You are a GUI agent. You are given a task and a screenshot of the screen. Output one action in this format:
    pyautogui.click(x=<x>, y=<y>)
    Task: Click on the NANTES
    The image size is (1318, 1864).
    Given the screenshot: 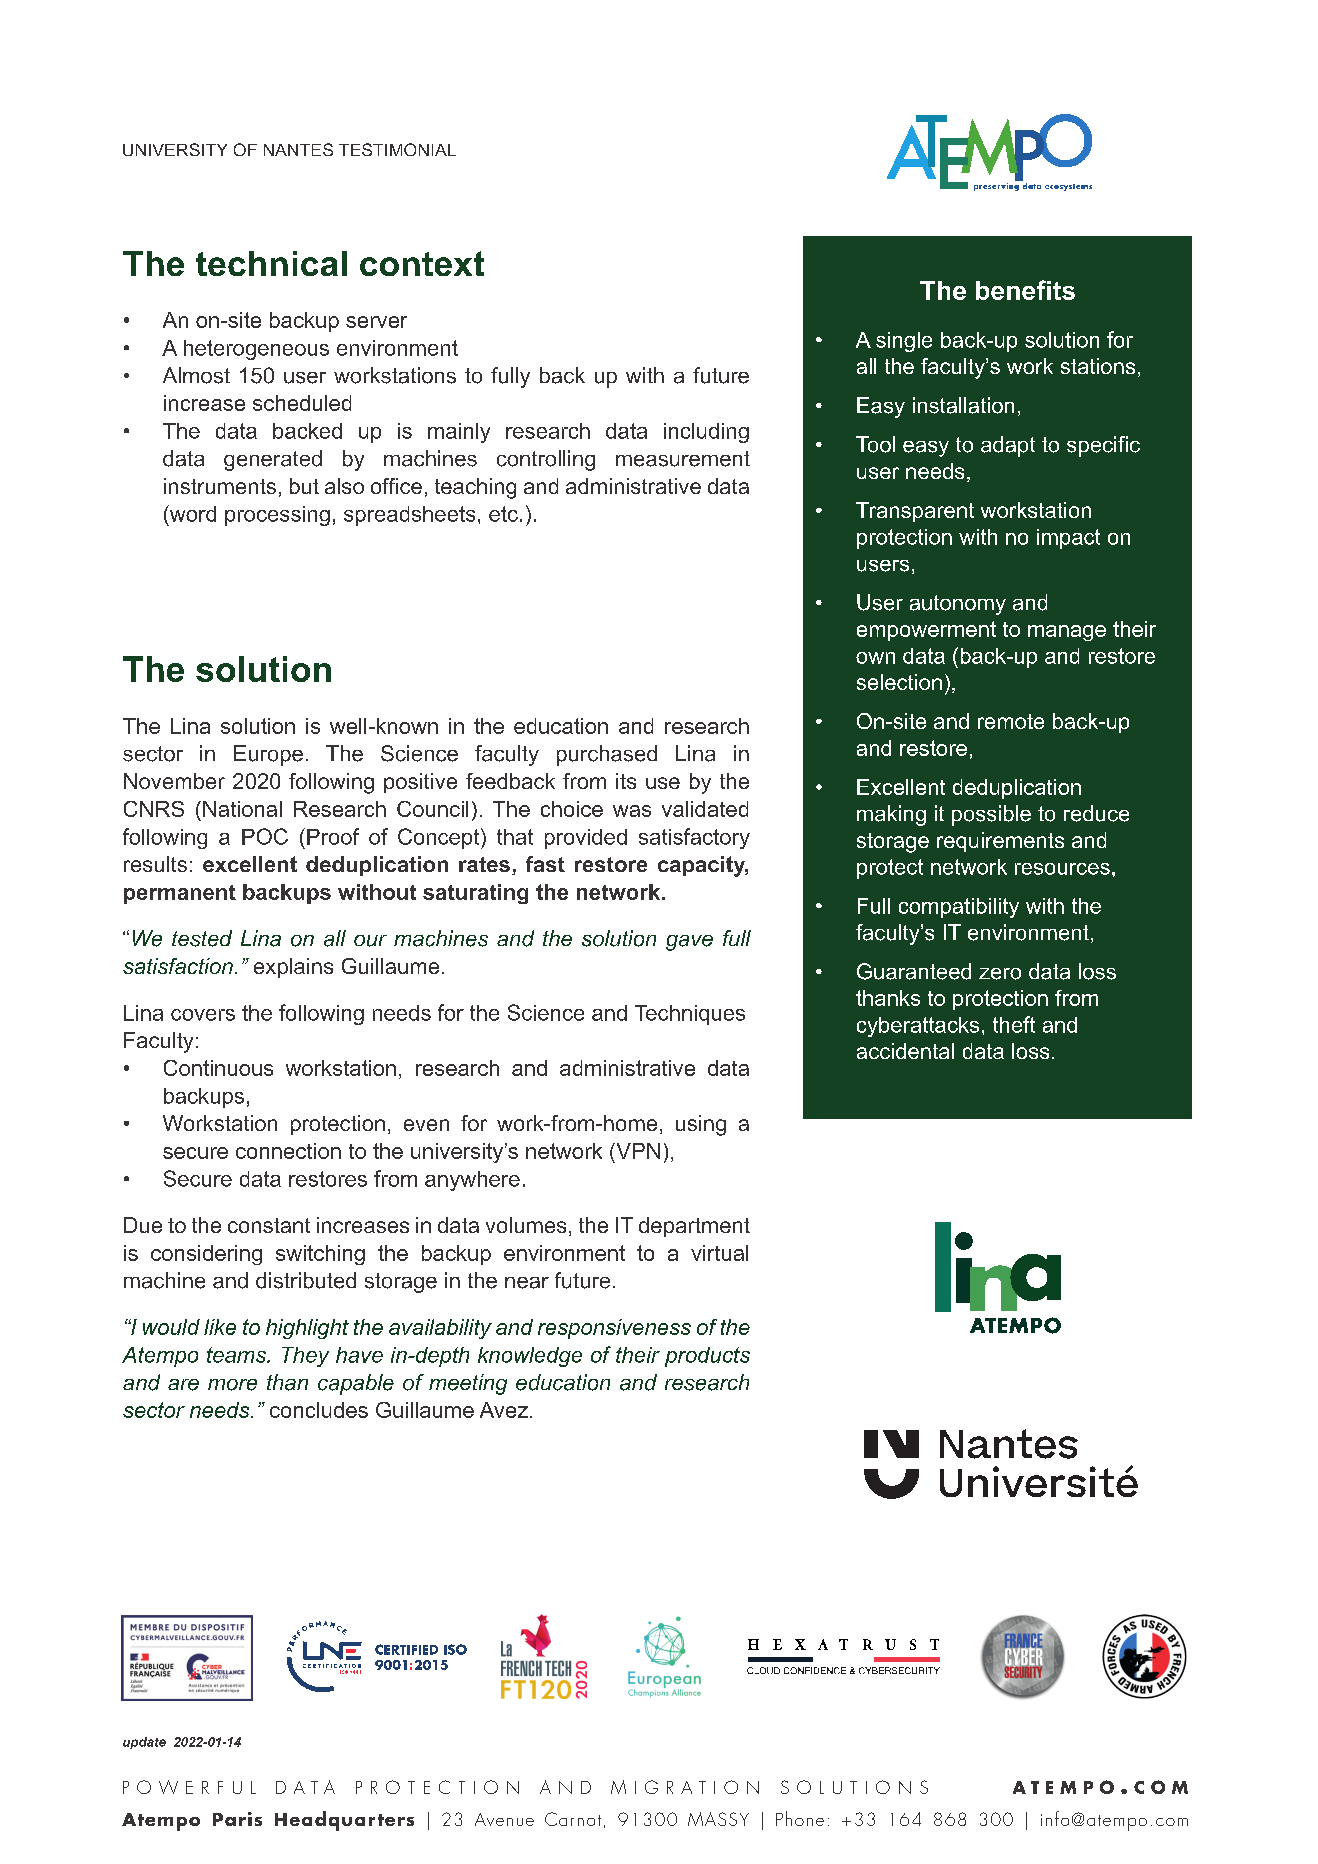 What is the action you would take?
    pyautogui.click(x=298, y=149)
